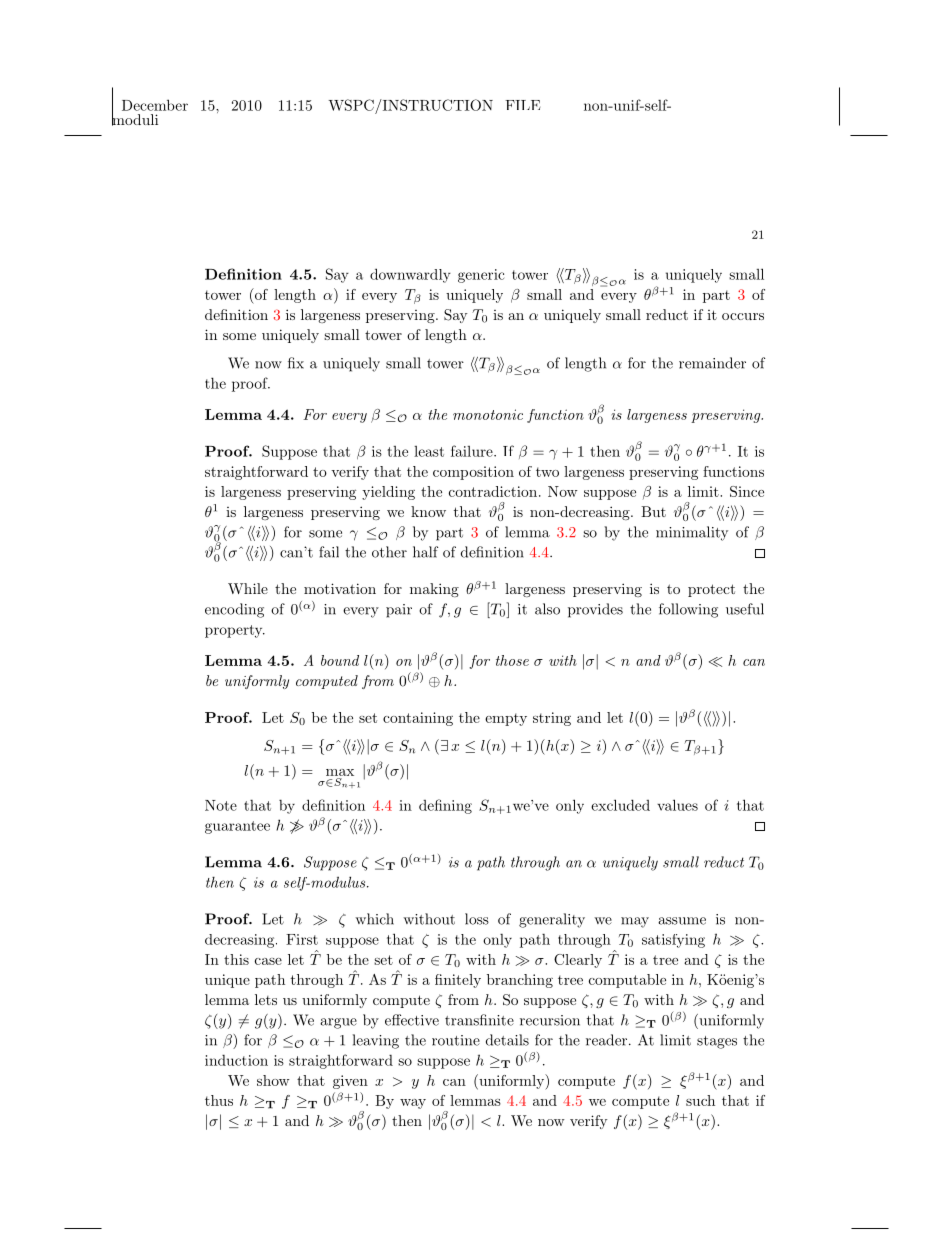 The height and width of the screenshot is (1233, 952). I want to click on fix, so click(296, 363).
